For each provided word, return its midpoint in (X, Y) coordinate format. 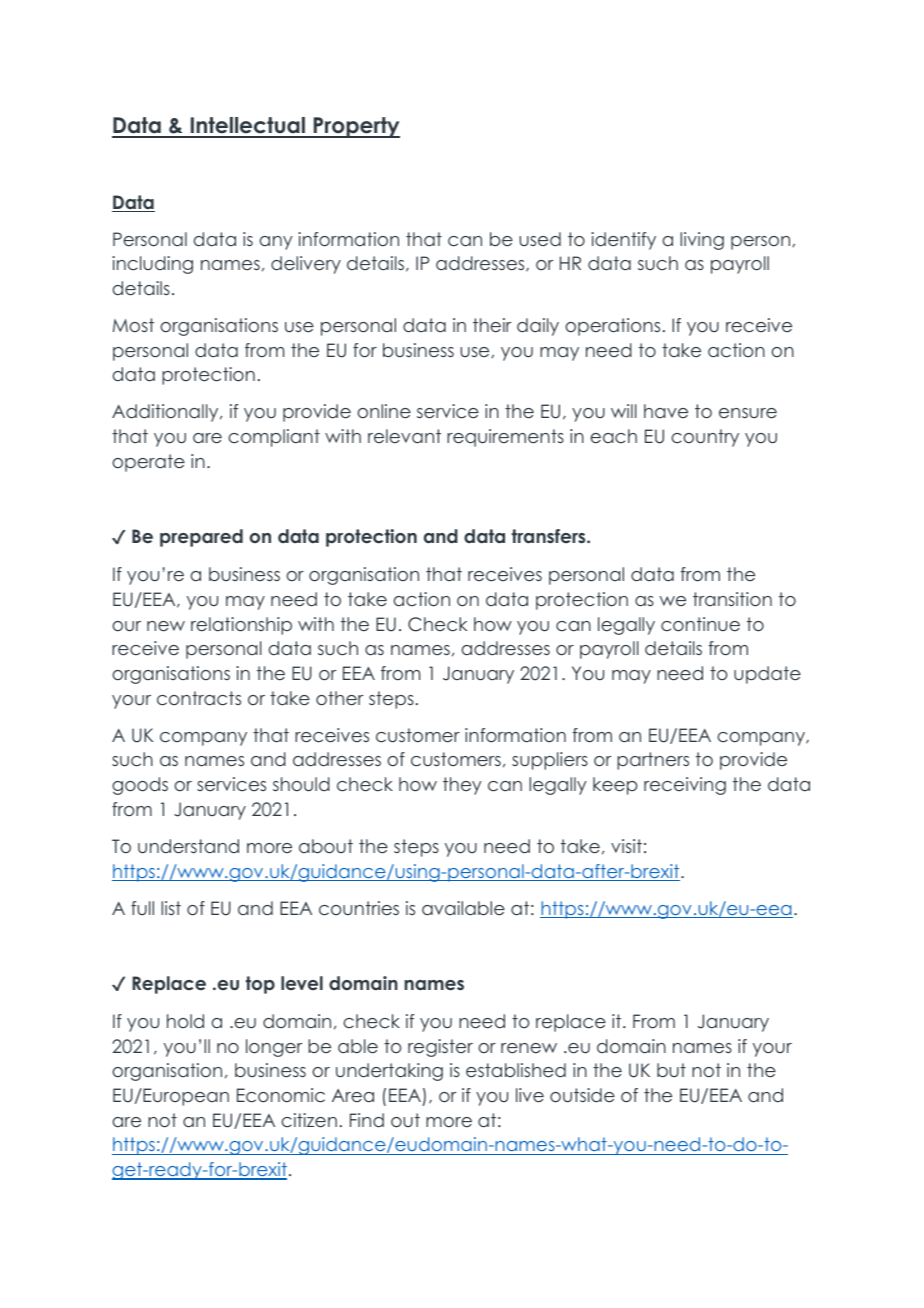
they (462, 786)
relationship (241, 626)
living (702, 241)
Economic (281, 1095)
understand (188, 846)
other (339, 698)
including (152, 265)
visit (626, 846)
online (384, 411)
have (666, 411)
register (440, 1048)
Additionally (166, 413)
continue (700, 624)
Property (355, 127)
